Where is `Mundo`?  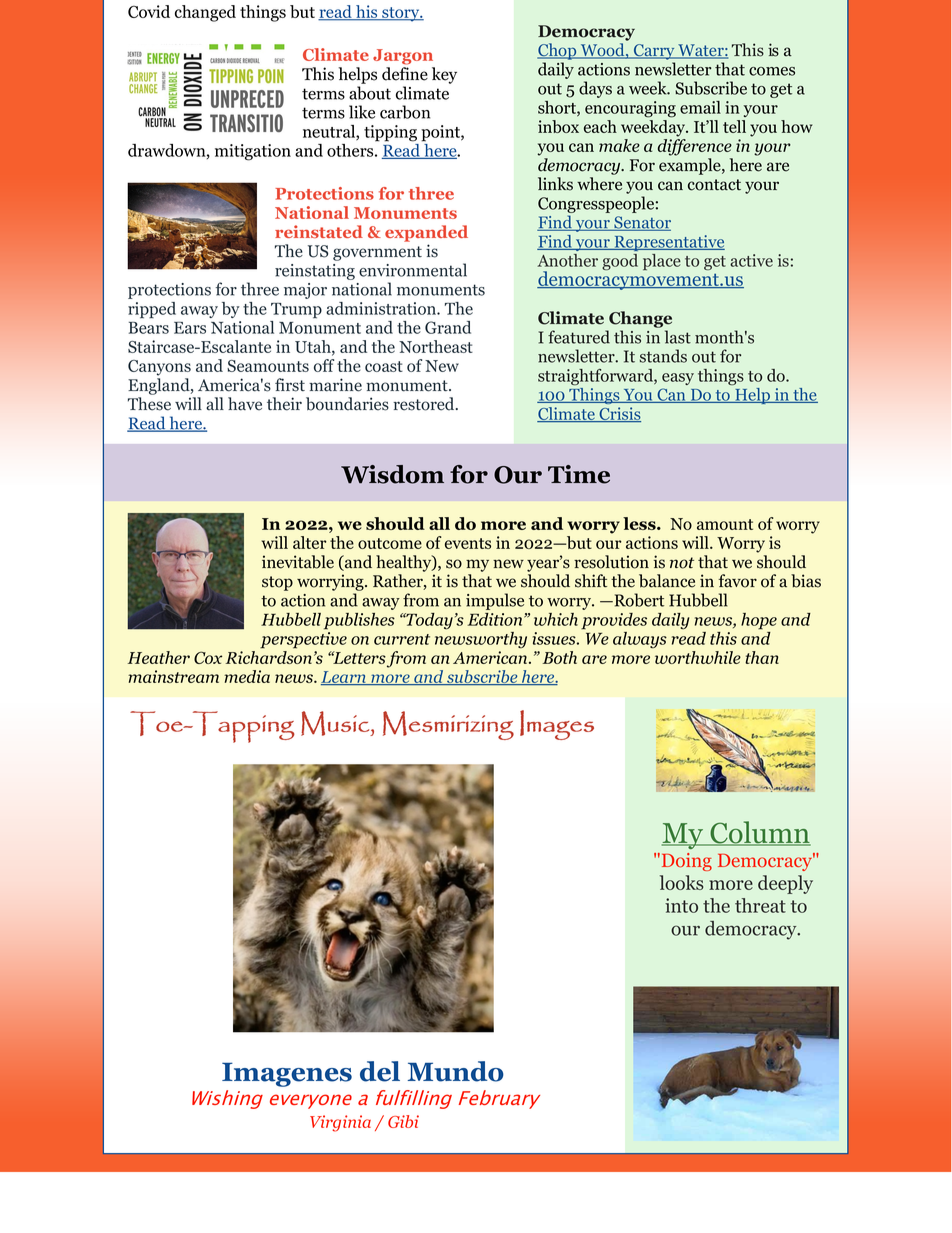 Mundo is located at coordinates (456, 1071).
